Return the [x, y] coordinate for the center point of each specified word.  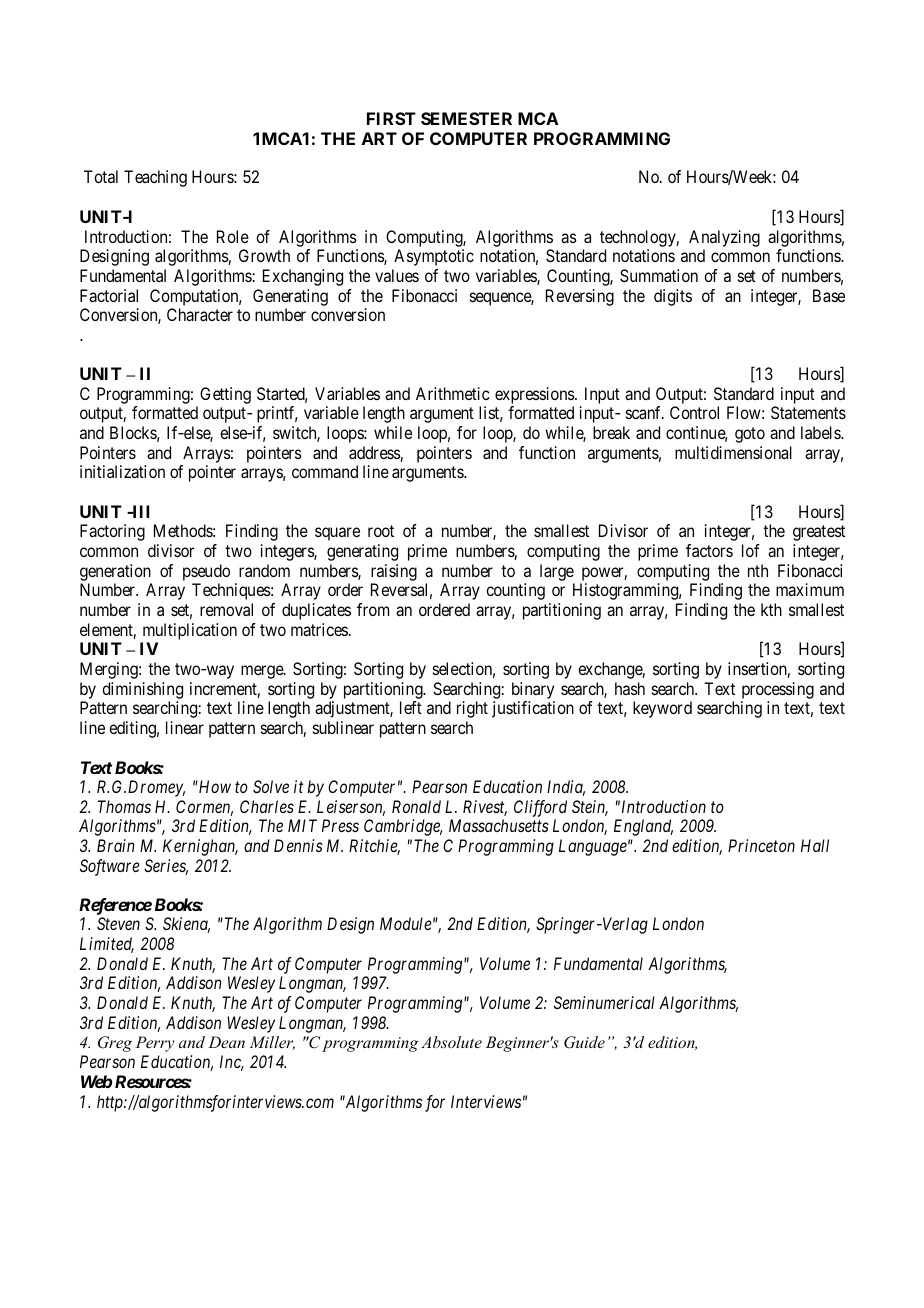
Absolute [451, 1042]
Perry [155, 1044]
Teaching [155, 178]
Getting [225, 395]
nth [758, 570]
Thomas [124, 806]
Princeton [761, 845]
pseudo [206, 574]
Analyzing [724, 238]
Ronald [416, 806]
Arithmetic [452, 393]
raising [394, 574]
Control [694, 412]
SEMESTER [466, 118]
